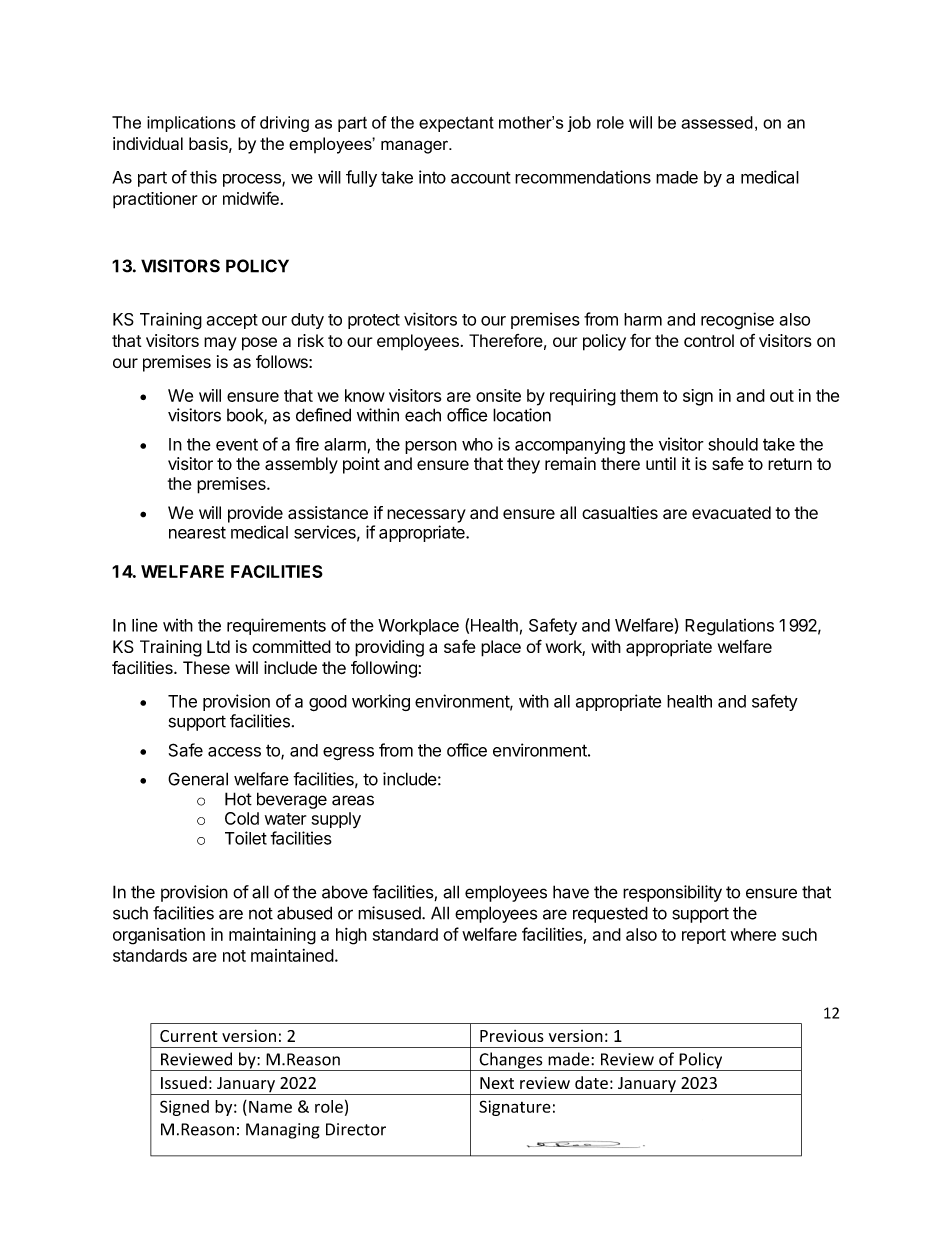 This screenshot has width=952, height=1233. Describe the element at coordinates (238, 799) in the screenshot. I see `Hot` at that location.
